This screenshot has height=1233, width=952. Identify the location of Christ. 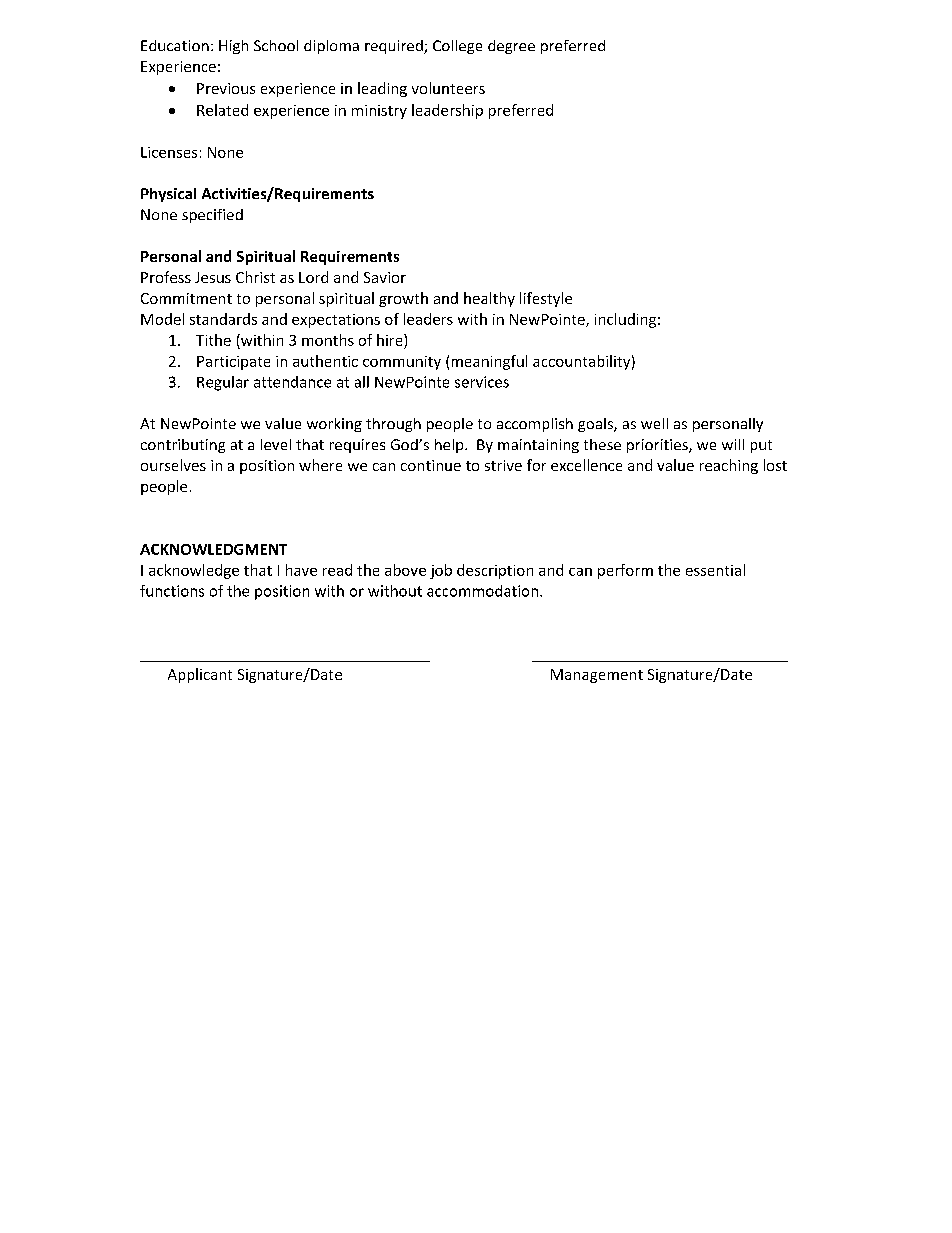
(255, 277).
